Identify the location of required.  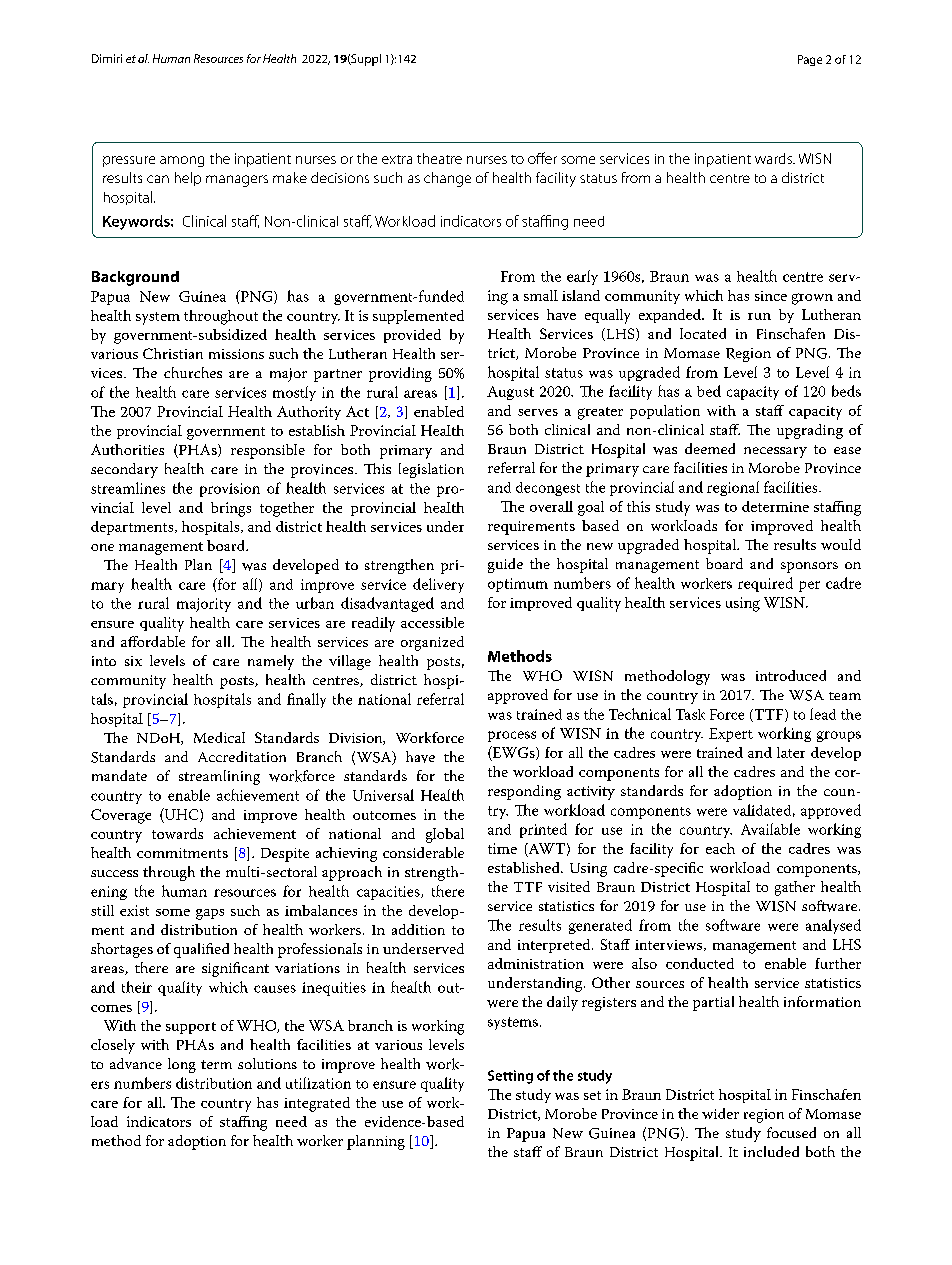
(765, 584).
